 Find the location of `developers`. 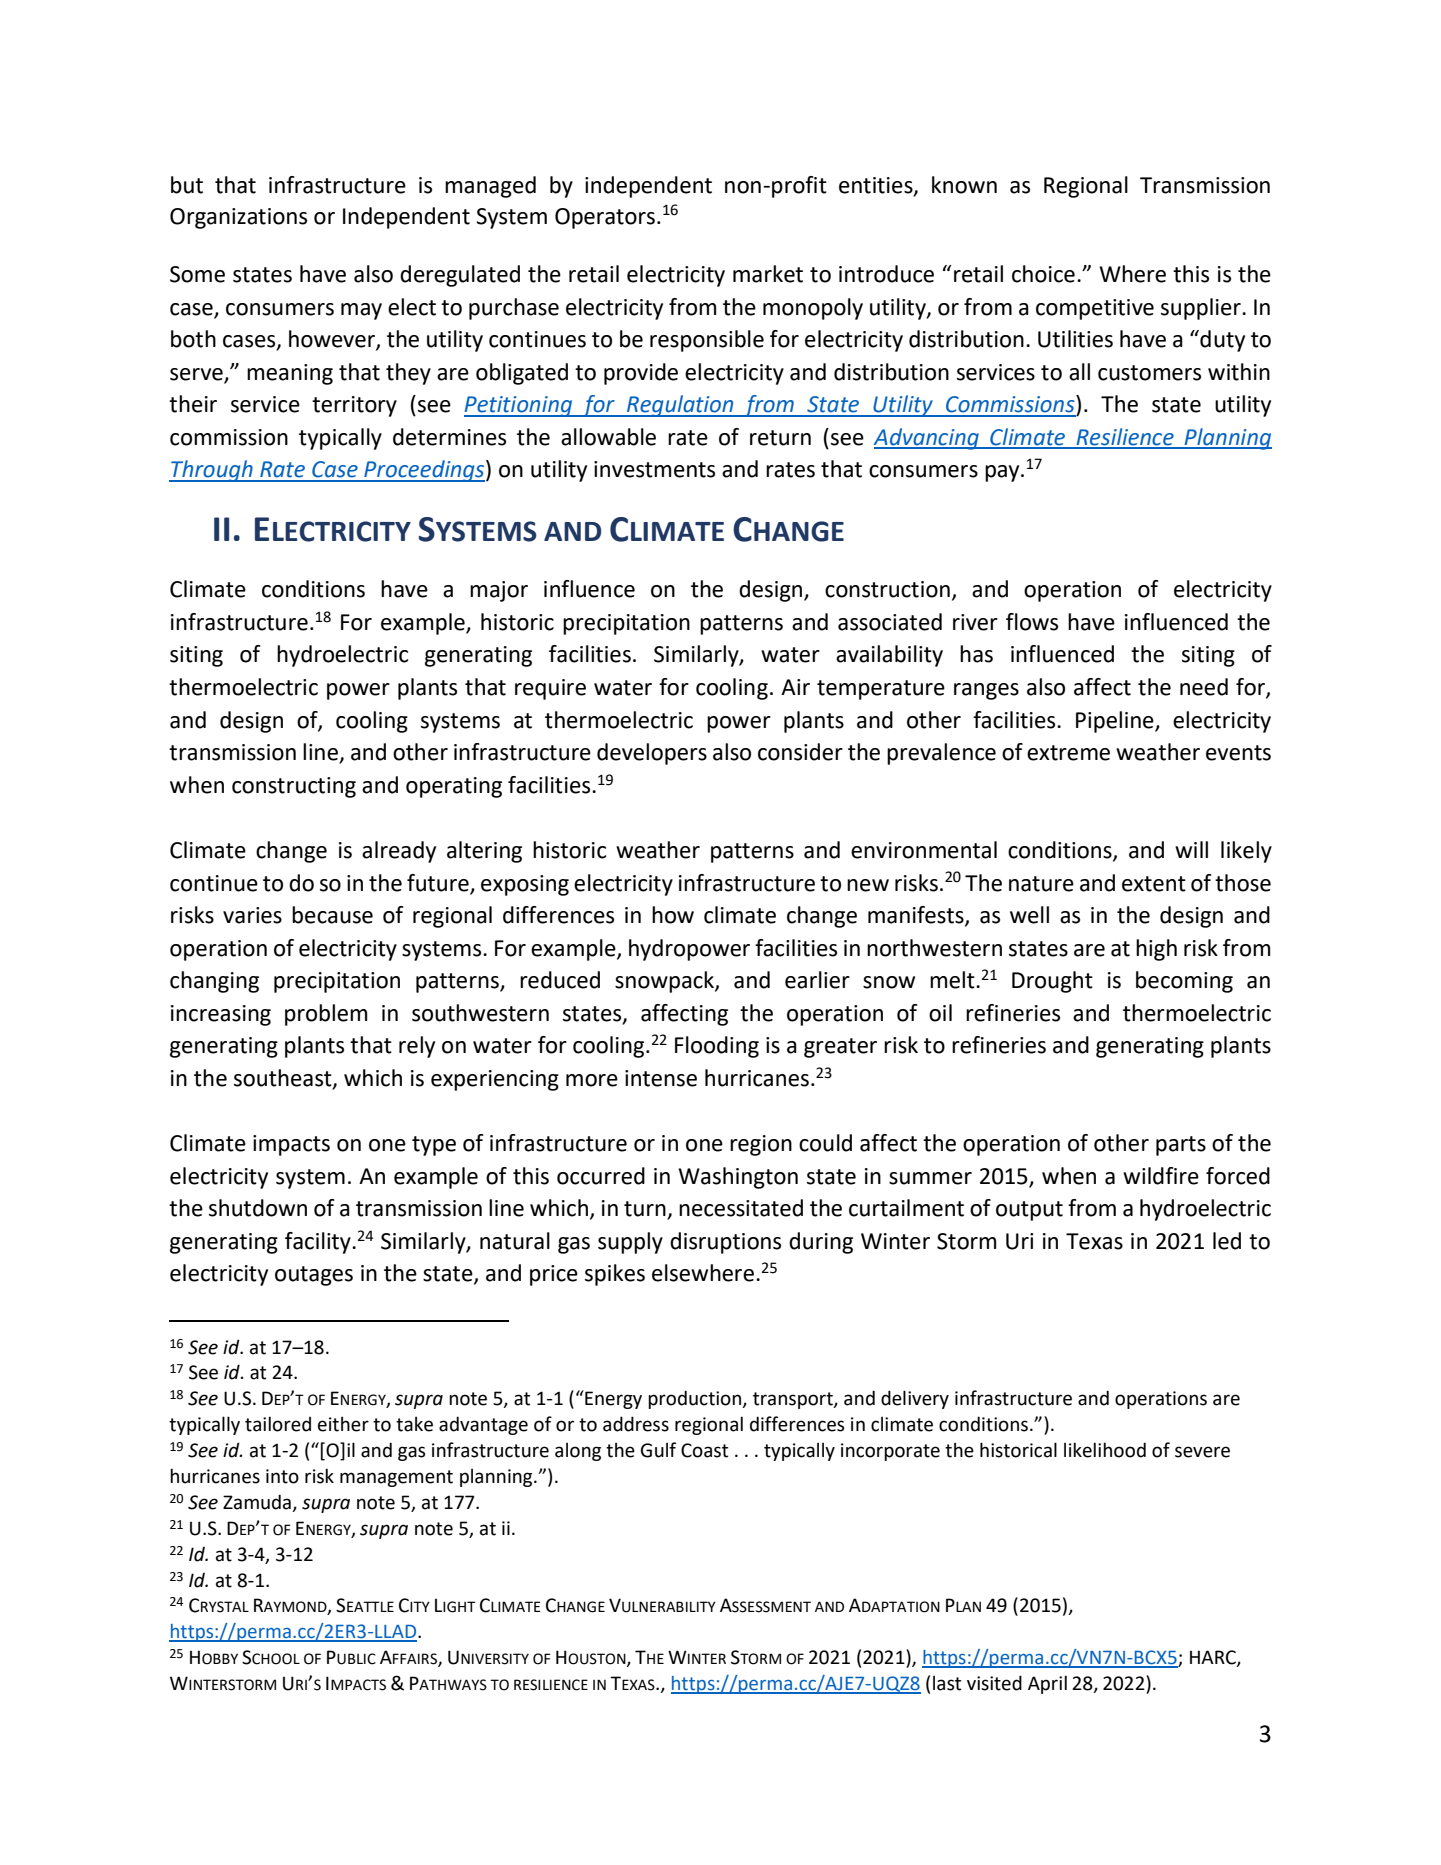

developers is located at coordinates (652, 754).
